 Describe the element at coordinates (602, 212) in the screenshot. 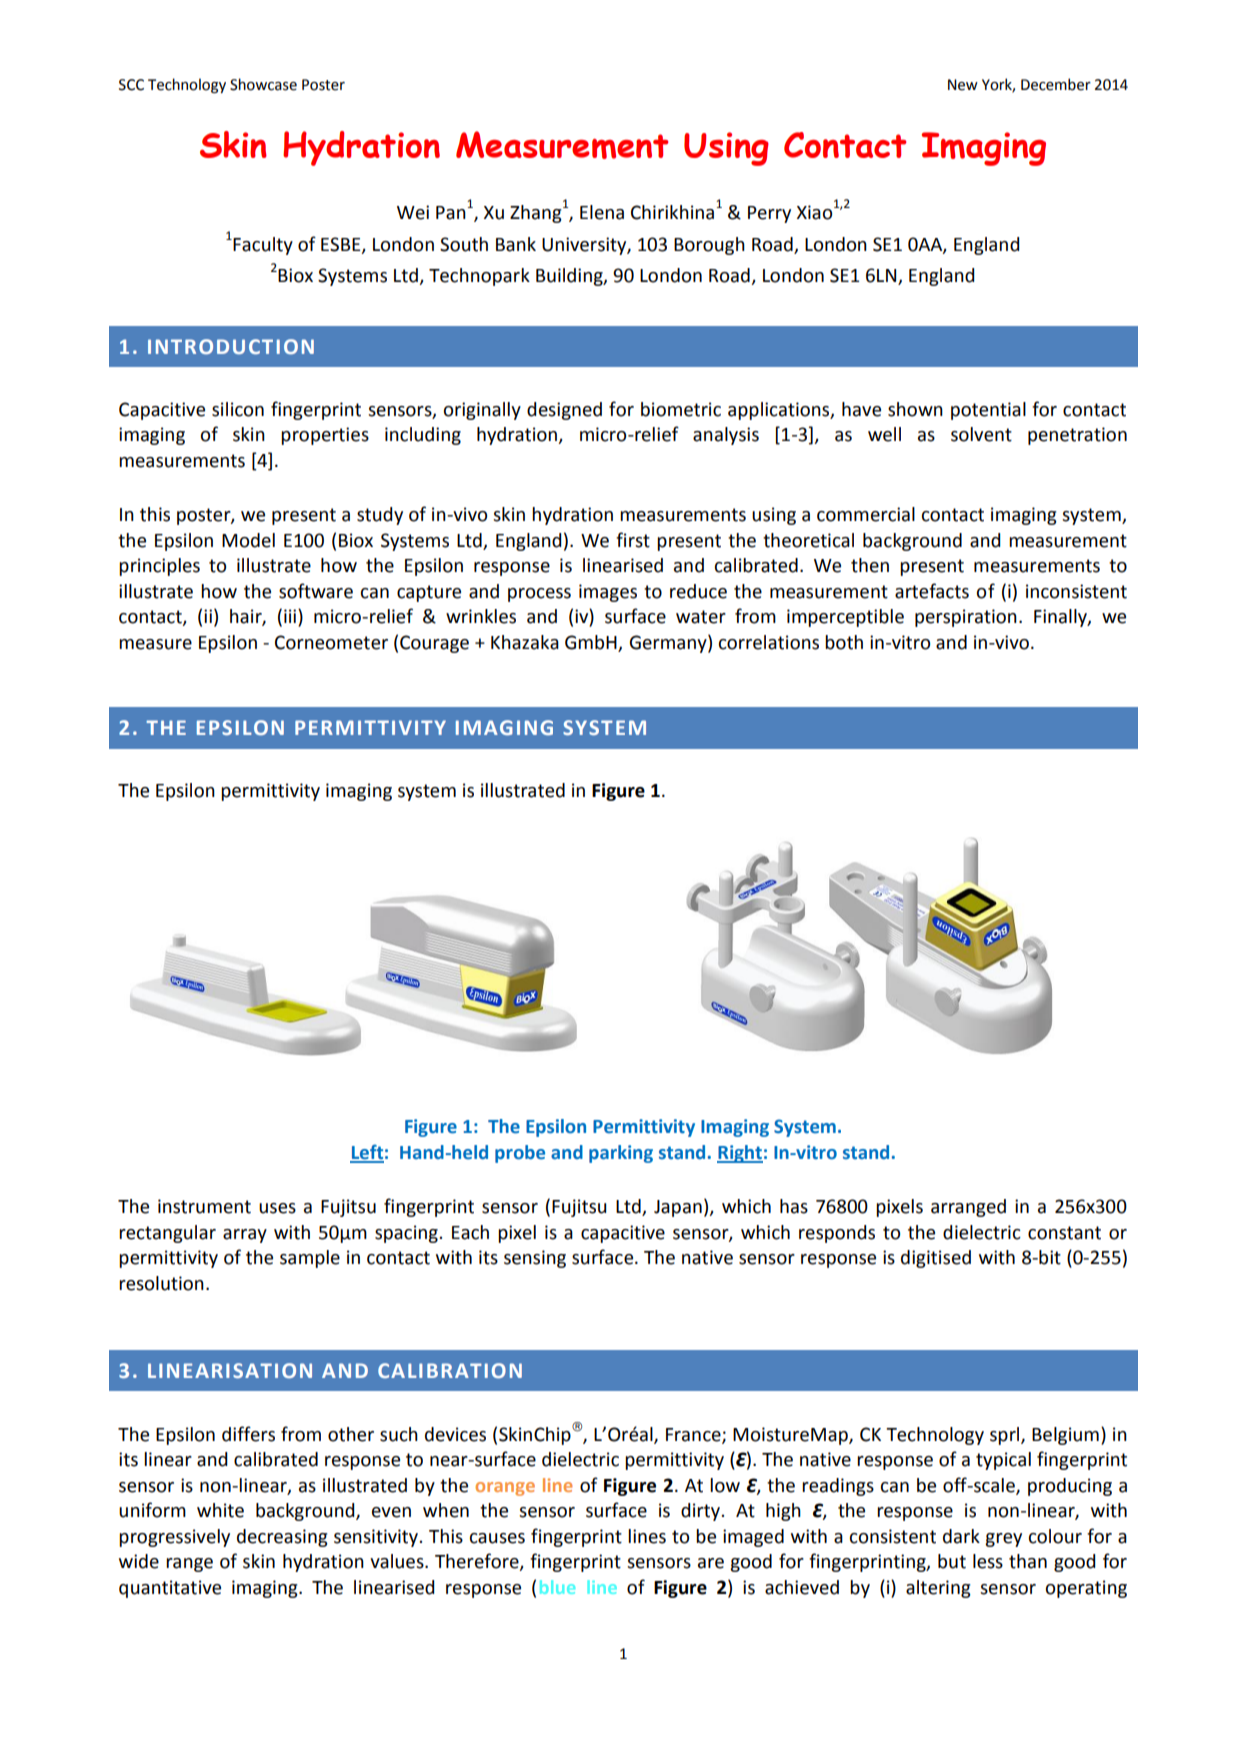

I see `Elena` at that location.
